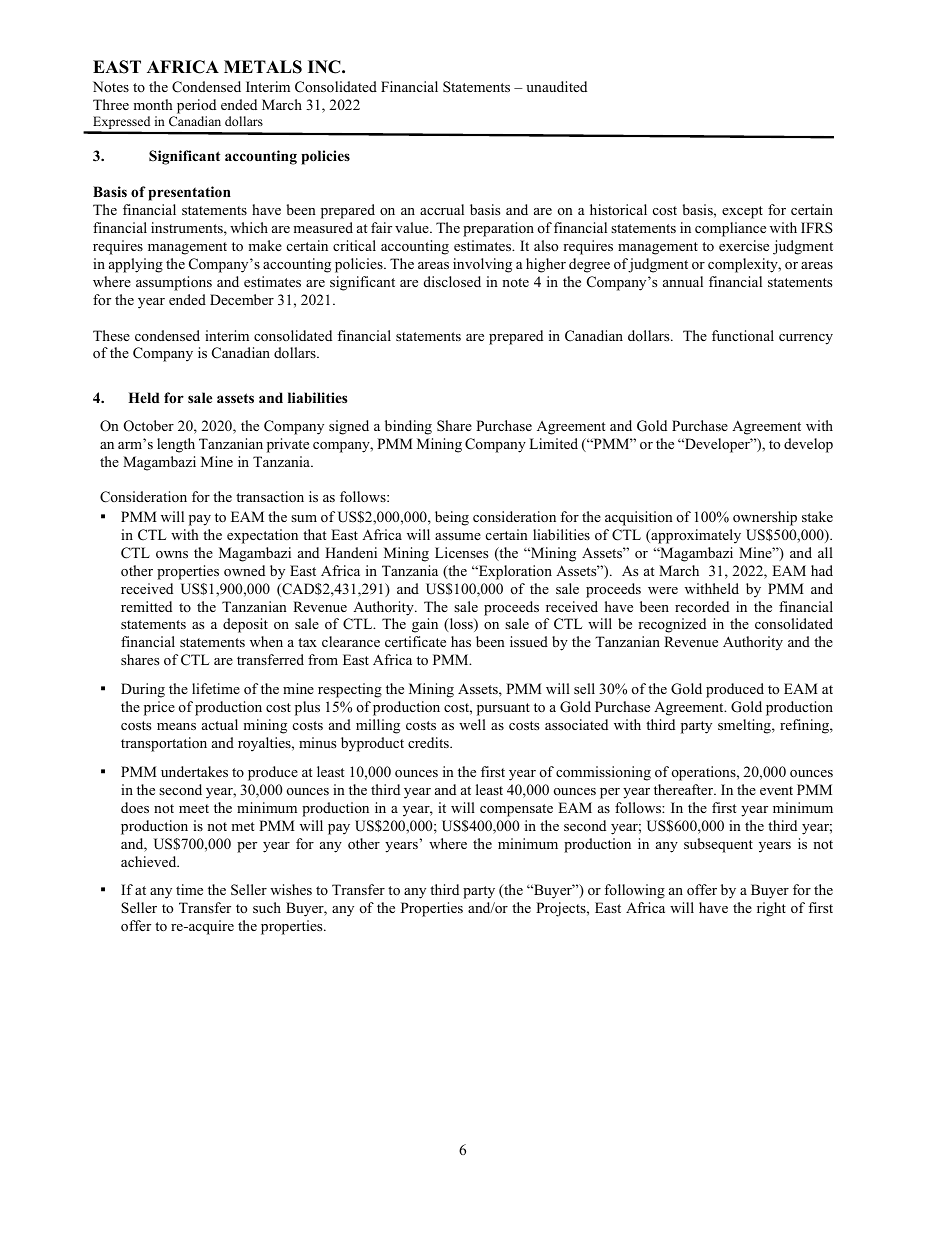 The width and height of the image is (952, 1233). I want to click on achieved, so click(150, 861).
